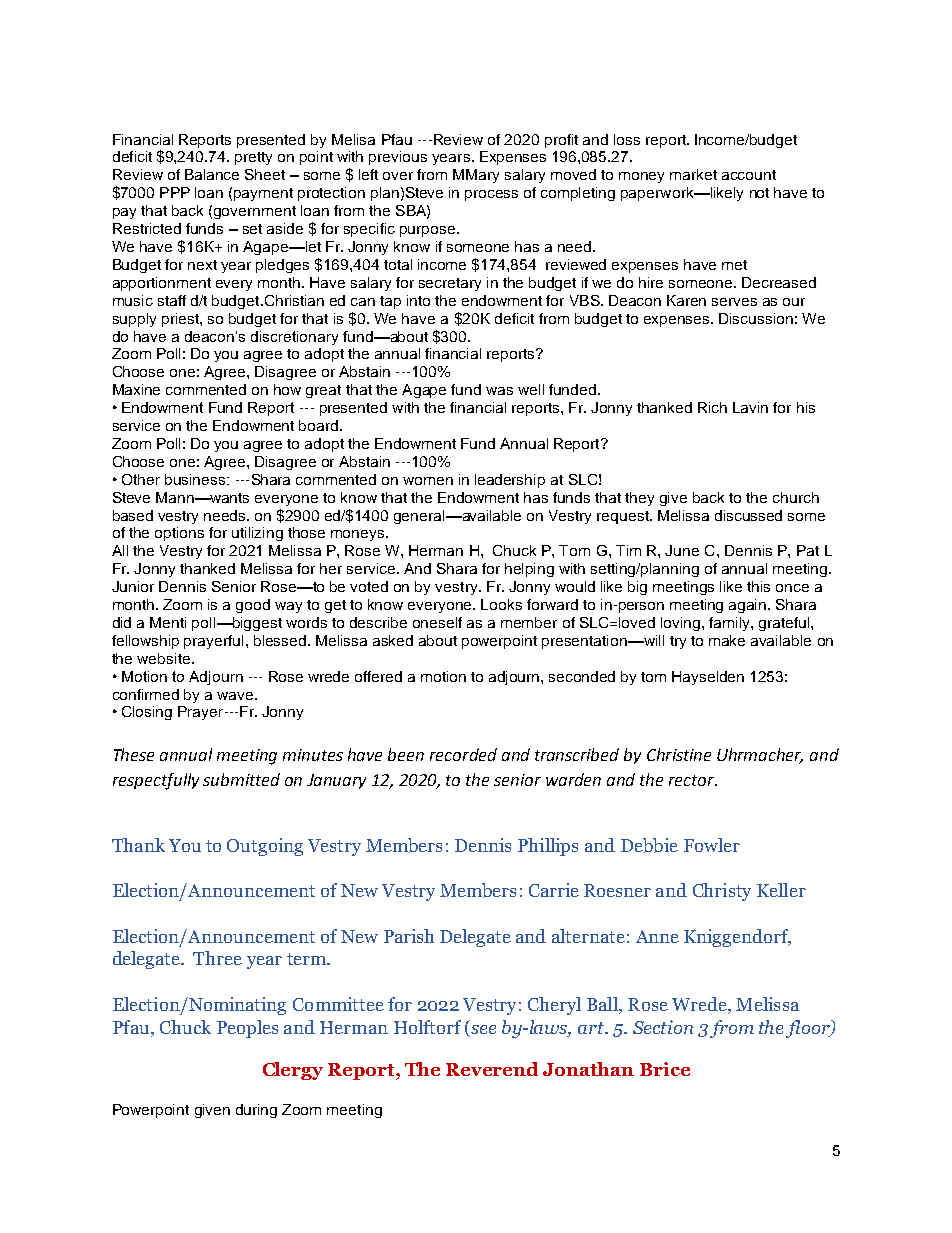  Describe the element at coordinates (265, 847) in the screenshot. I see `Outgoing` at that location.
